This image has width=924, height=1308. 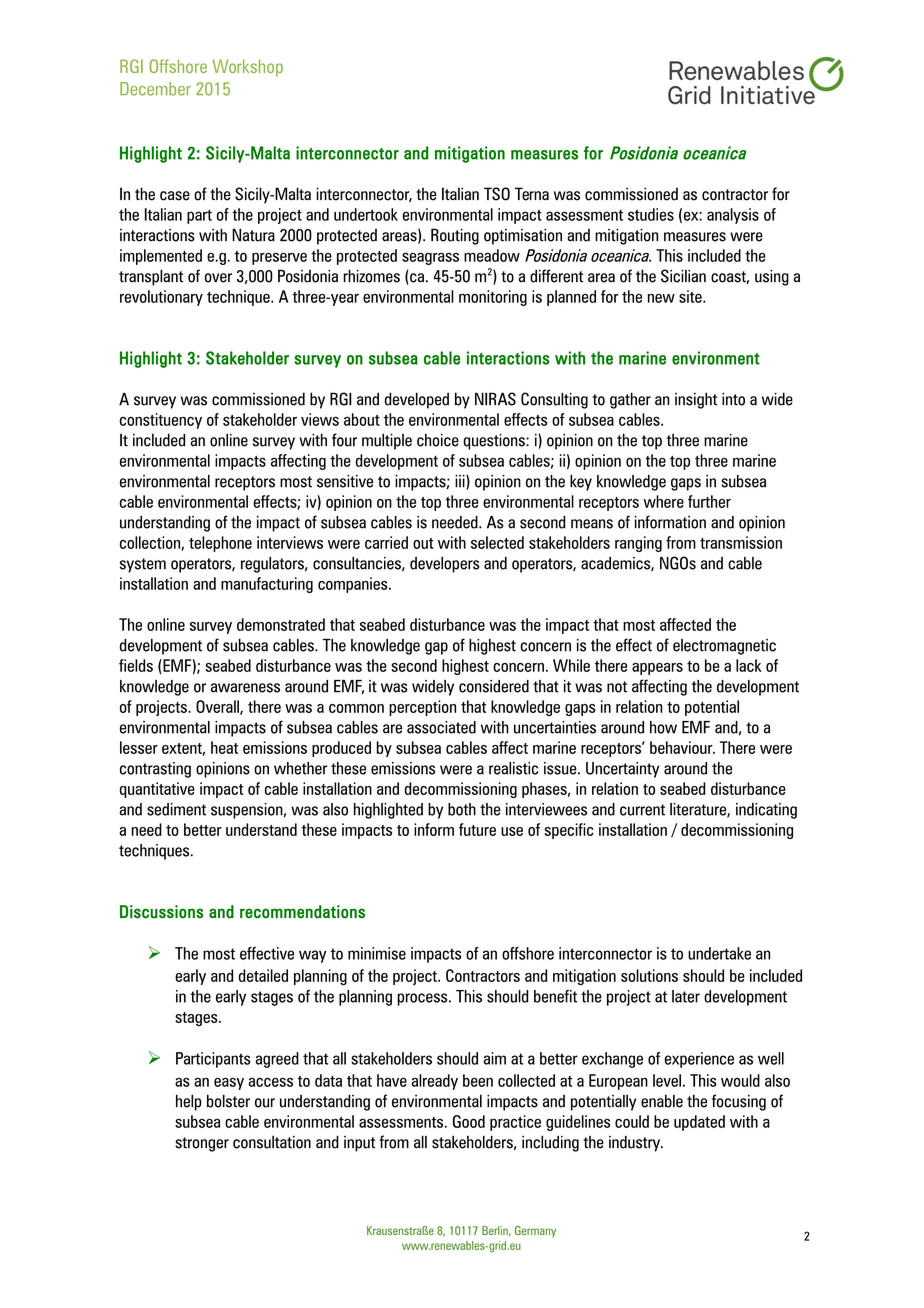 I want to click on stronger, so click(x=202, y=1144).
